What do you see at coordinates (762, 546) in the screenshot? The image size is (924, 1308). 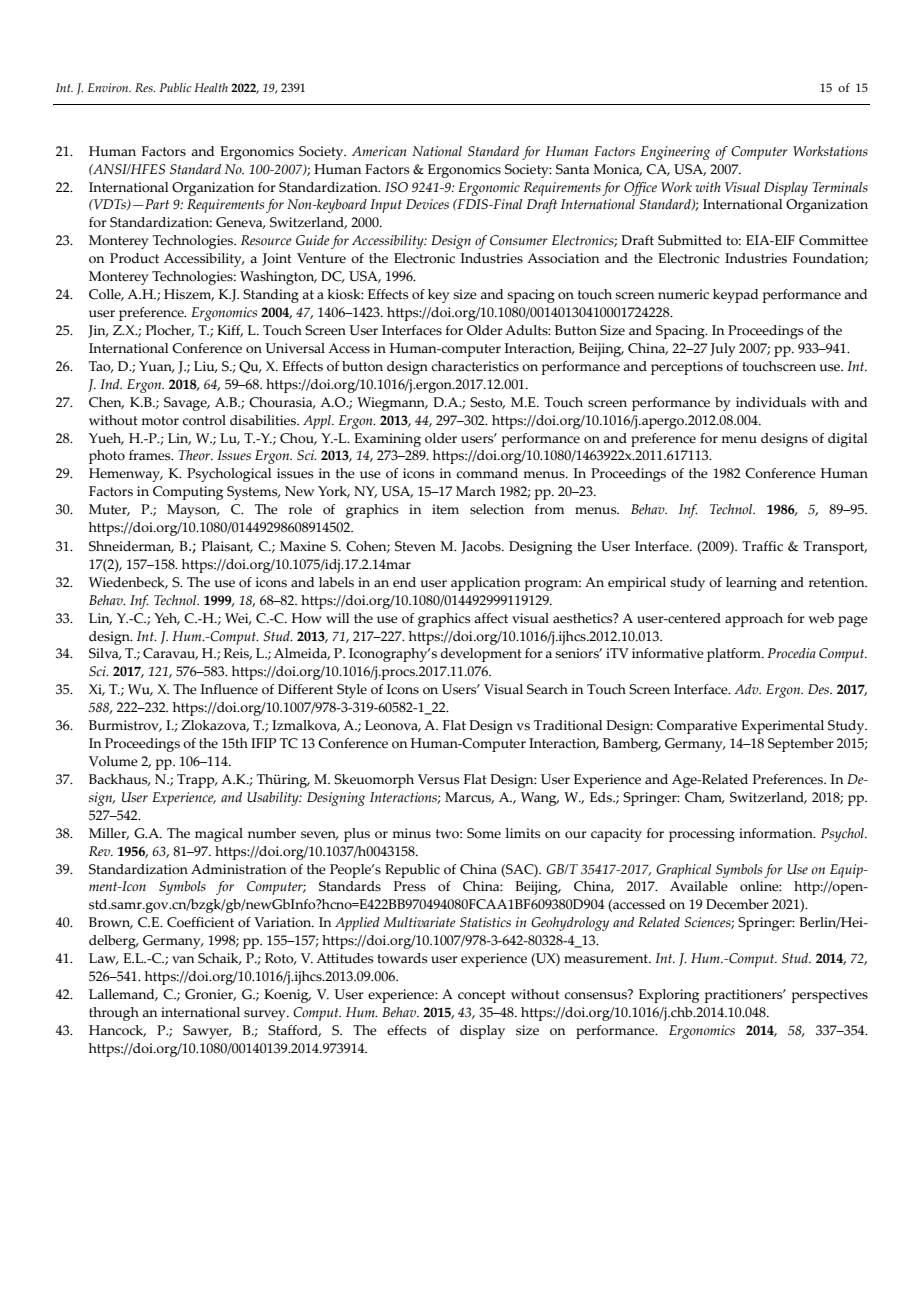 I see `Traffic` at bounding box center [762, 546].
